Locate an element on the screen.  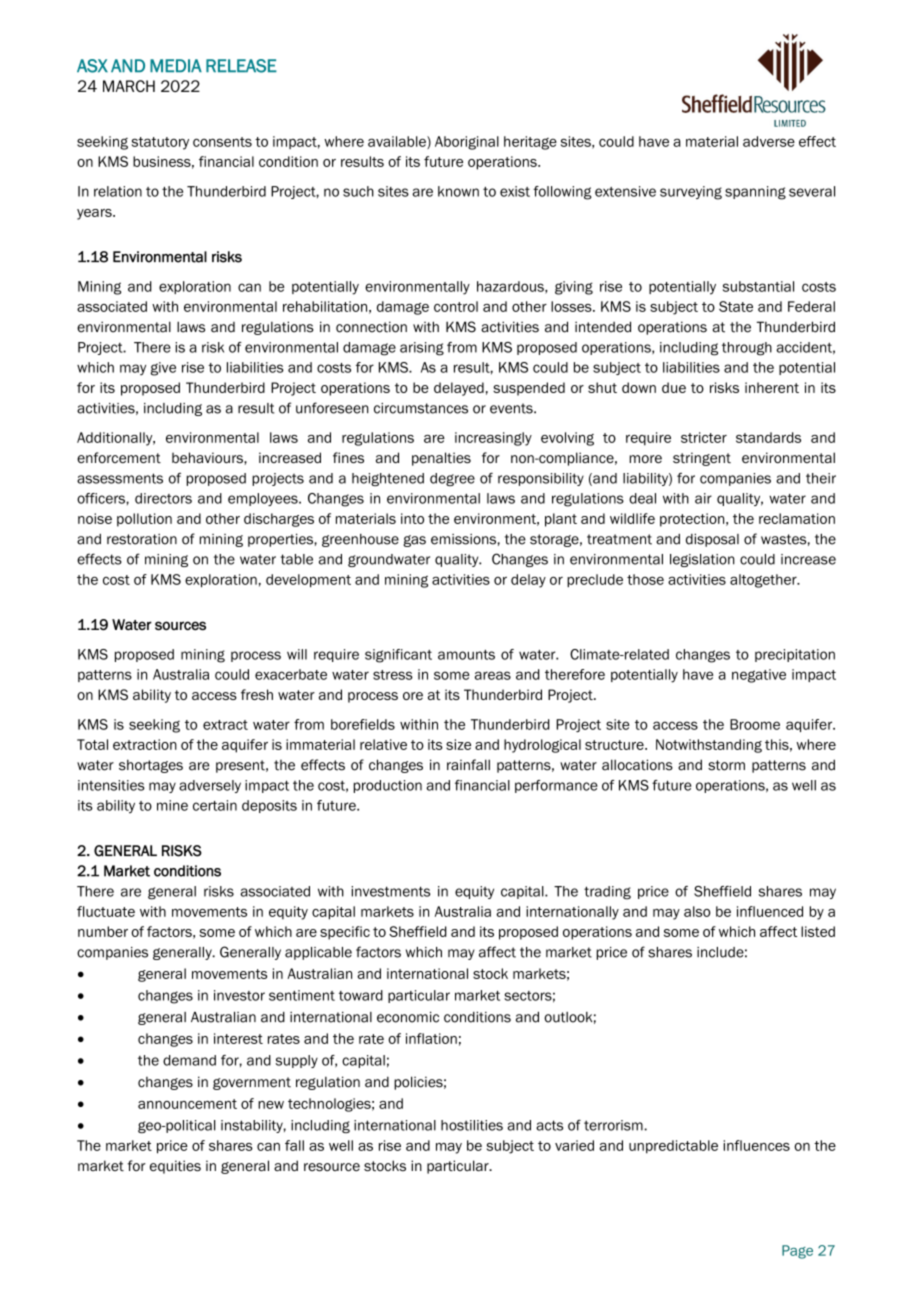
sources is located at coordinates (180, 626).
